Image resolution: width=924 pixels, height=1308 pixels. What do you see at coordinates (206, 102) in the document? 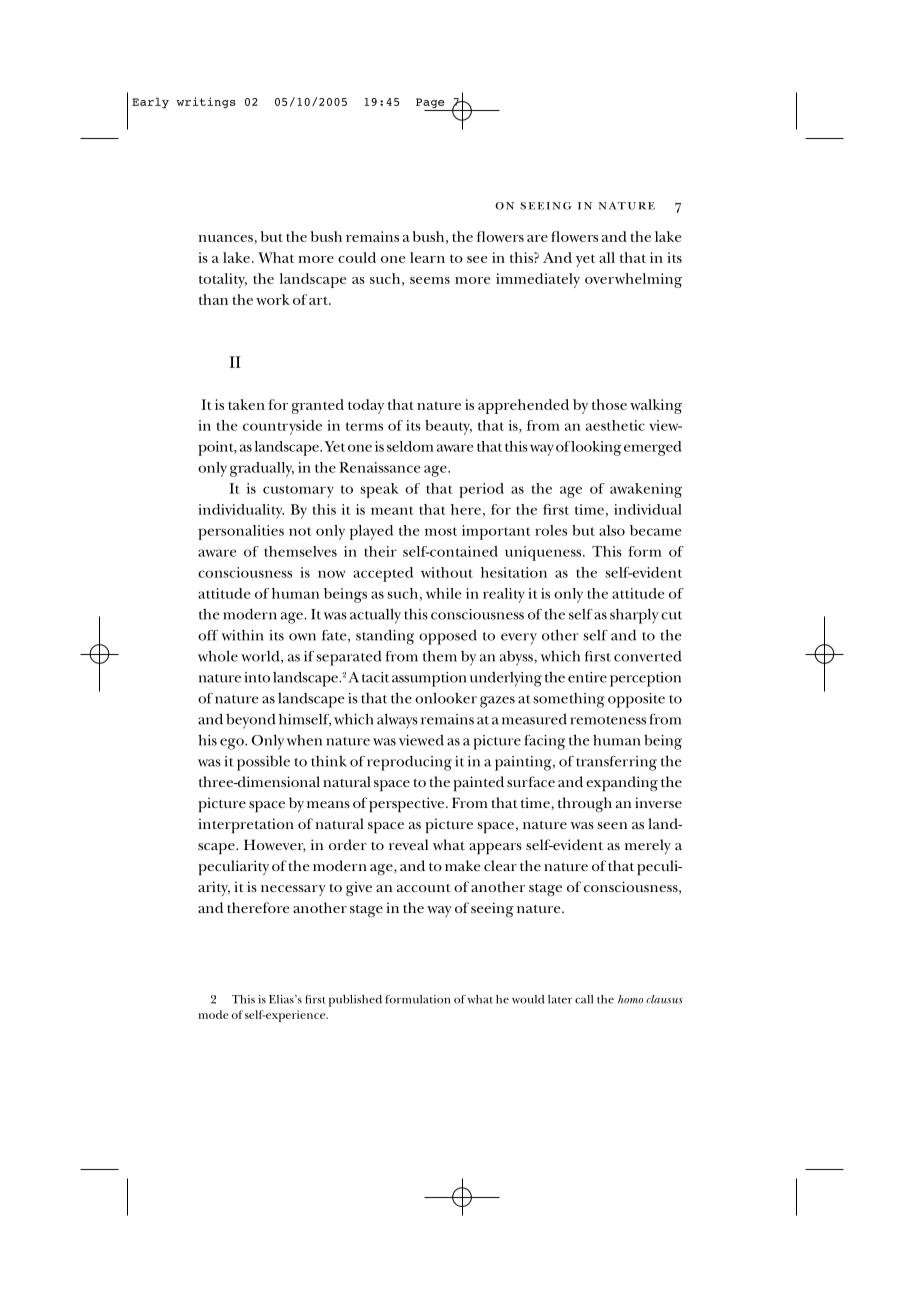
I see `writings` at bounding box center [206, 102].
